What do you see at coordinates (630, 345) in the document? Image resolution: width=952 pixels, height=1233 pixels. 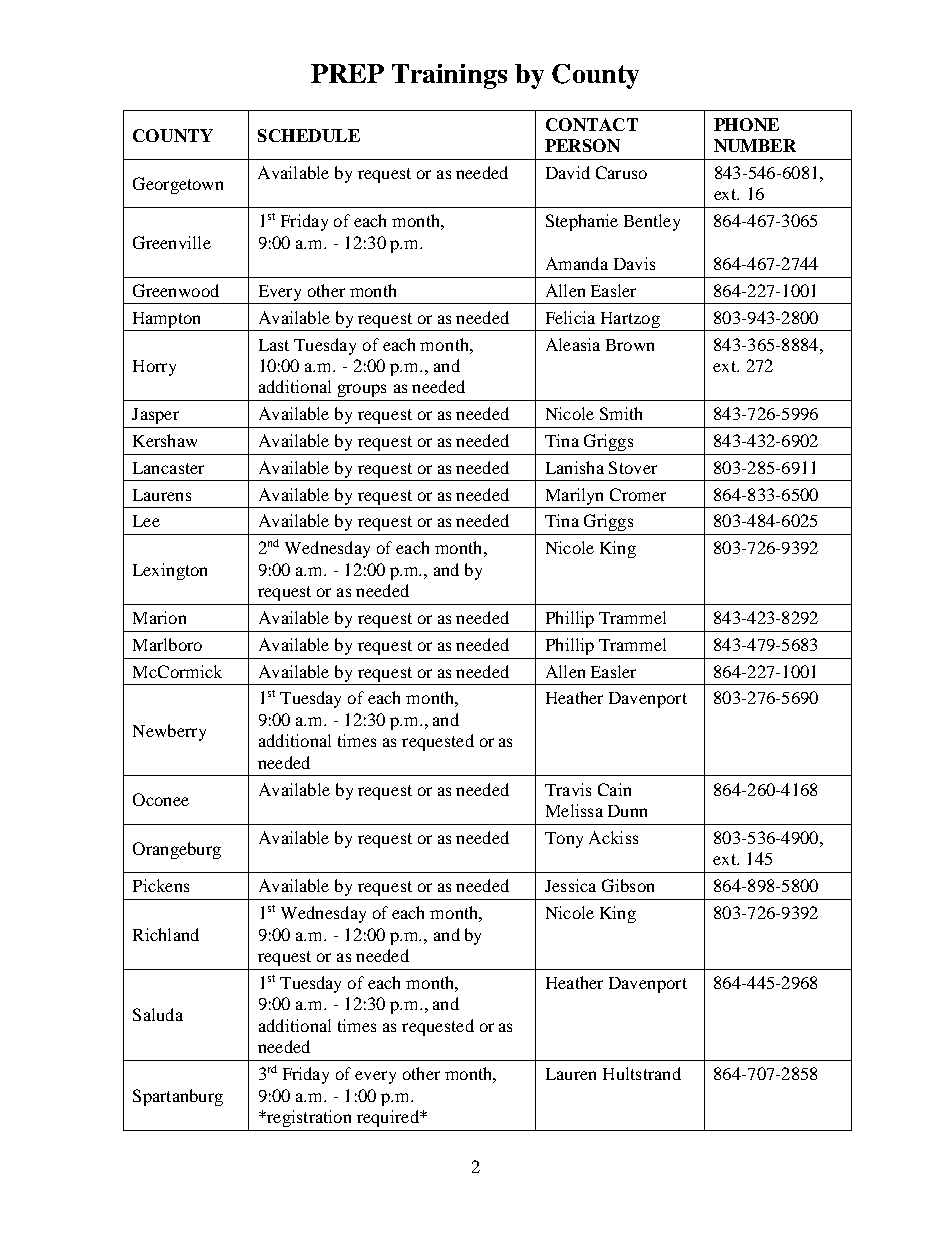 I see `Brown` at bounding box center [630, 345].
